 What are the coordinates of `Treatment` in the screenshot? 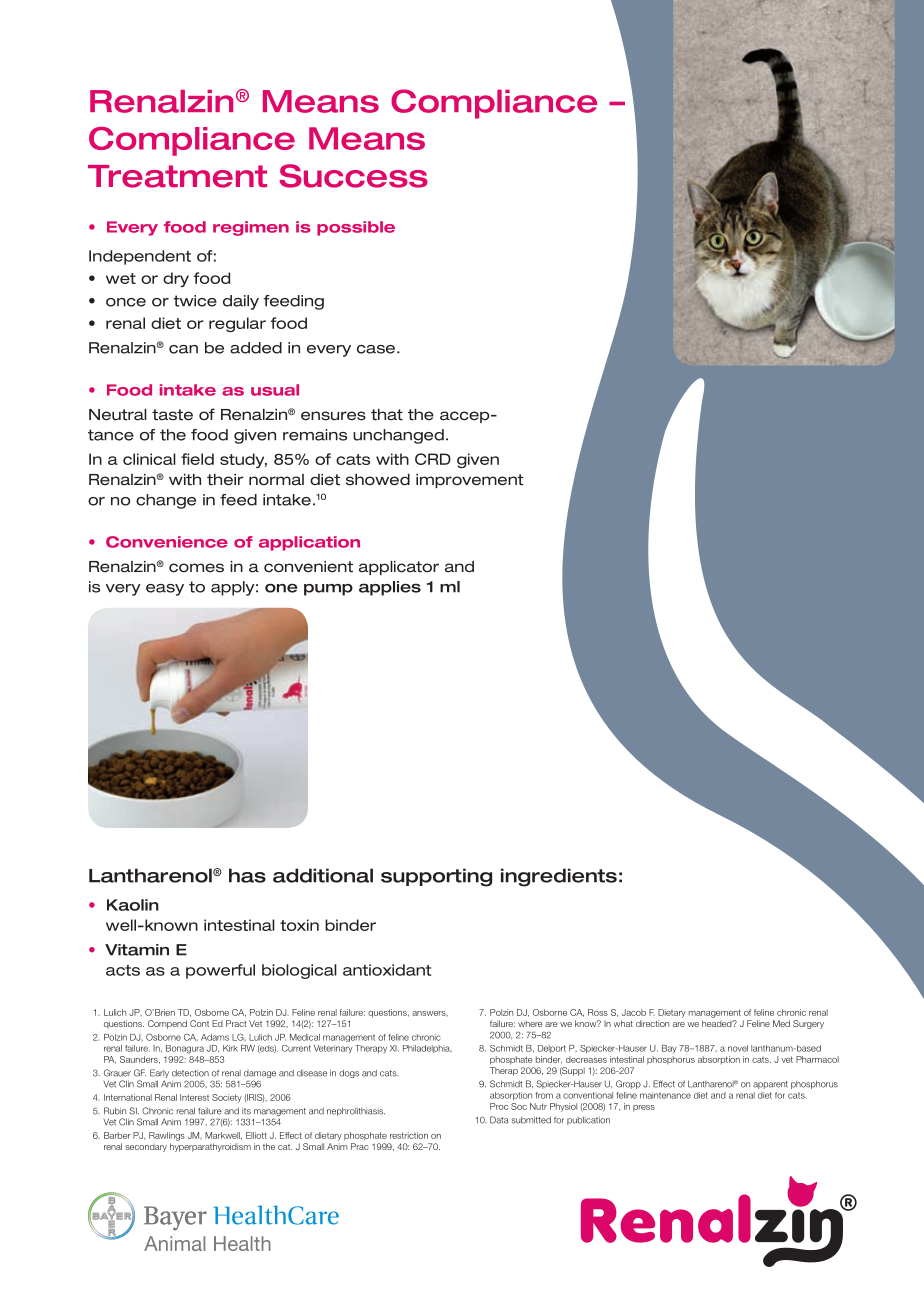 It's located at (177, 176).
